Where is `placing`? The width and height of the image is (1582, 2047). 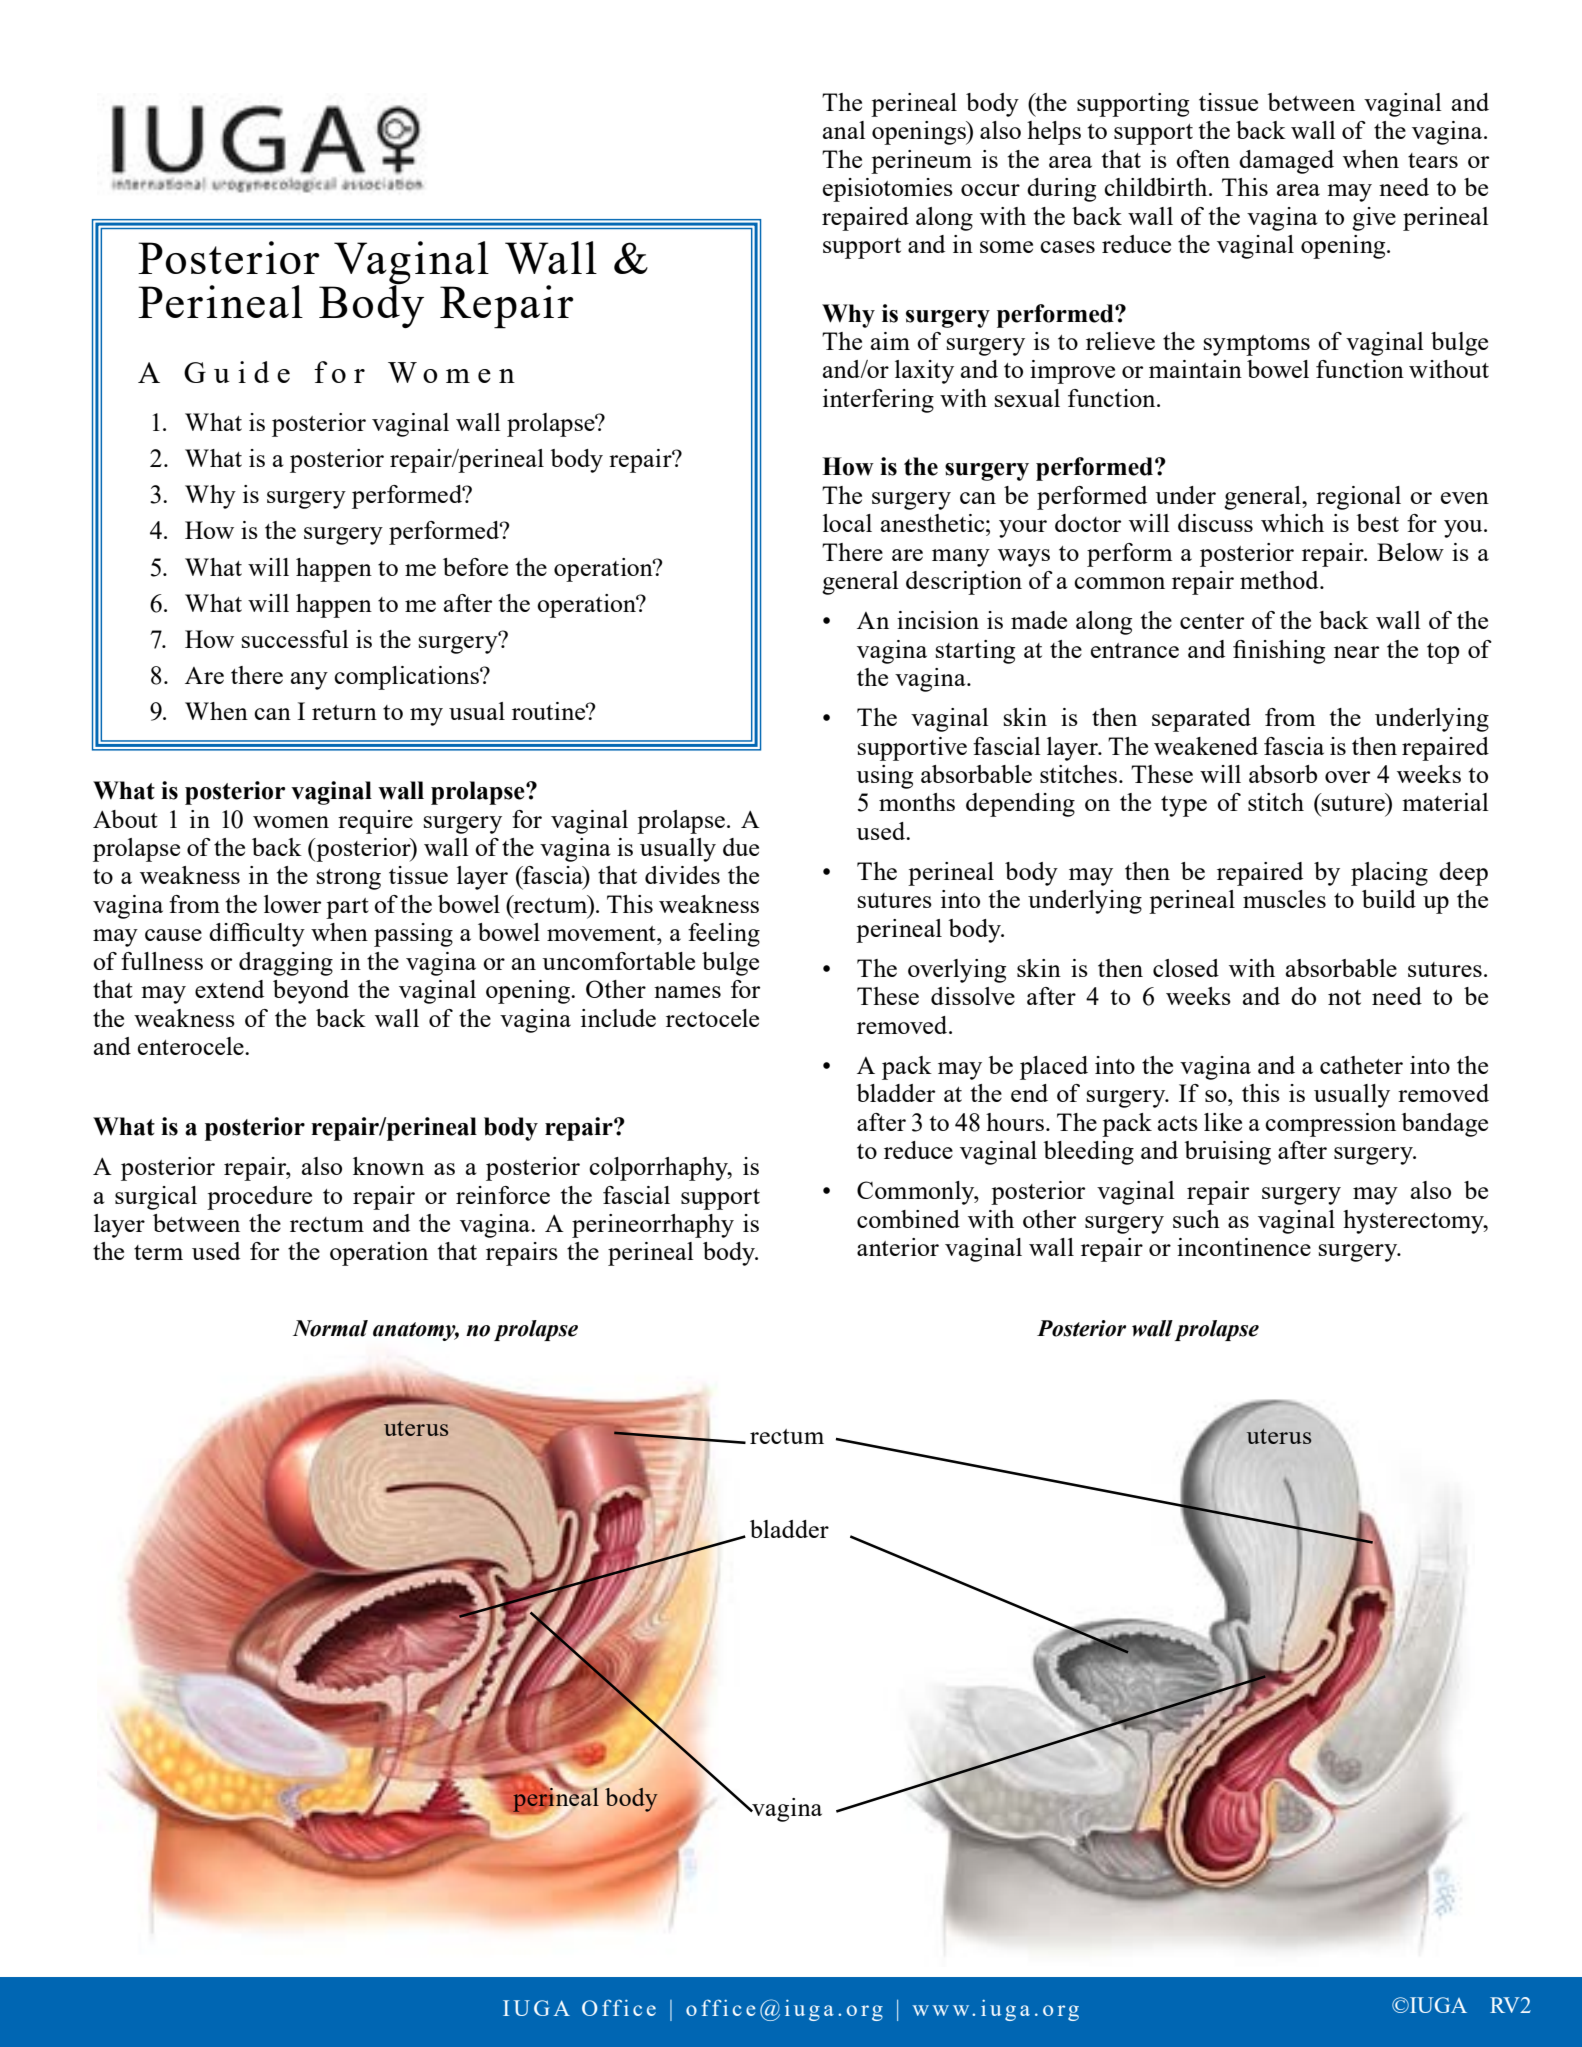
placing is located at coordinates (1389, 874).
